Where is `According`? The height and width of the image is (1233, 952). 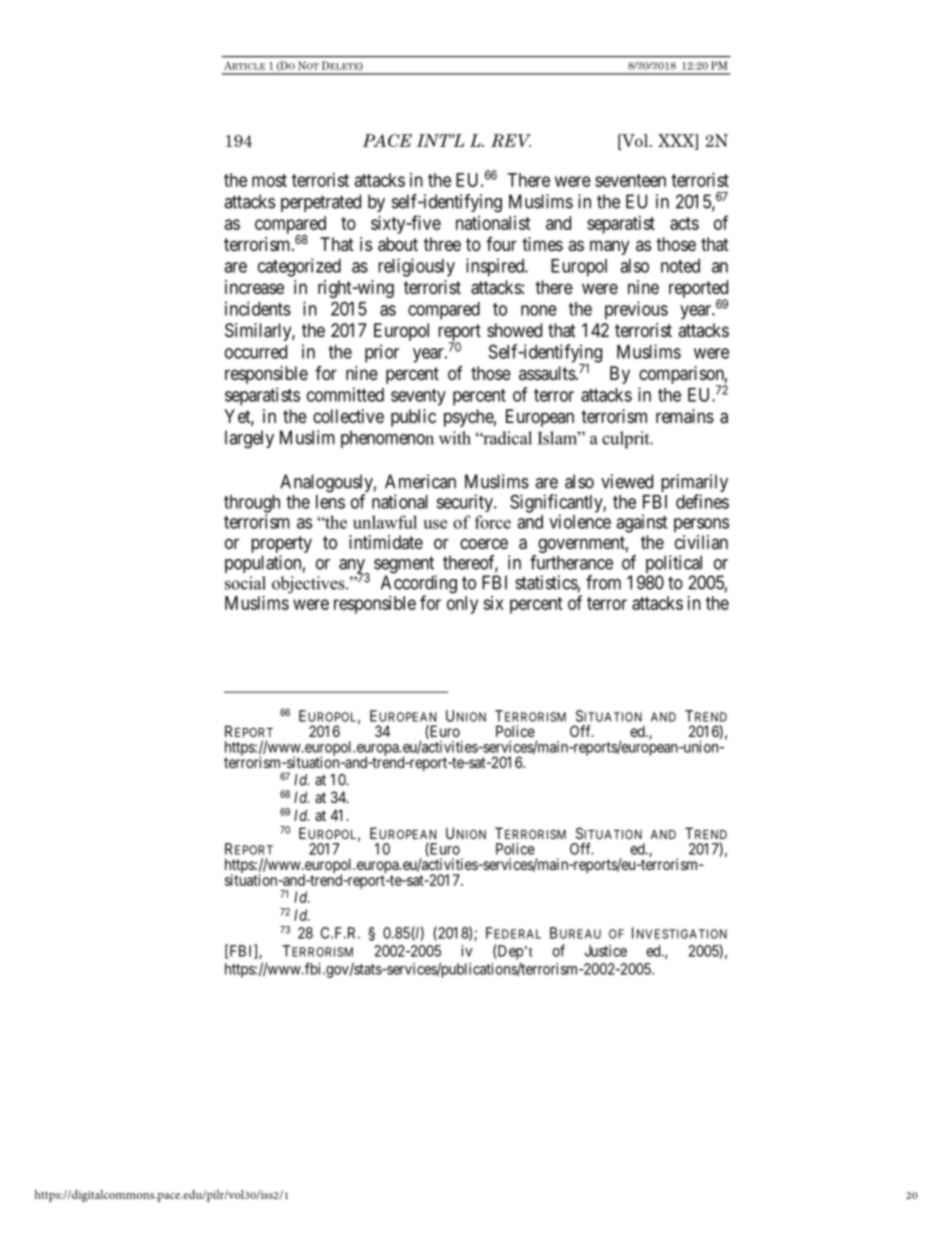 According is located at coordinates (419, 585).
